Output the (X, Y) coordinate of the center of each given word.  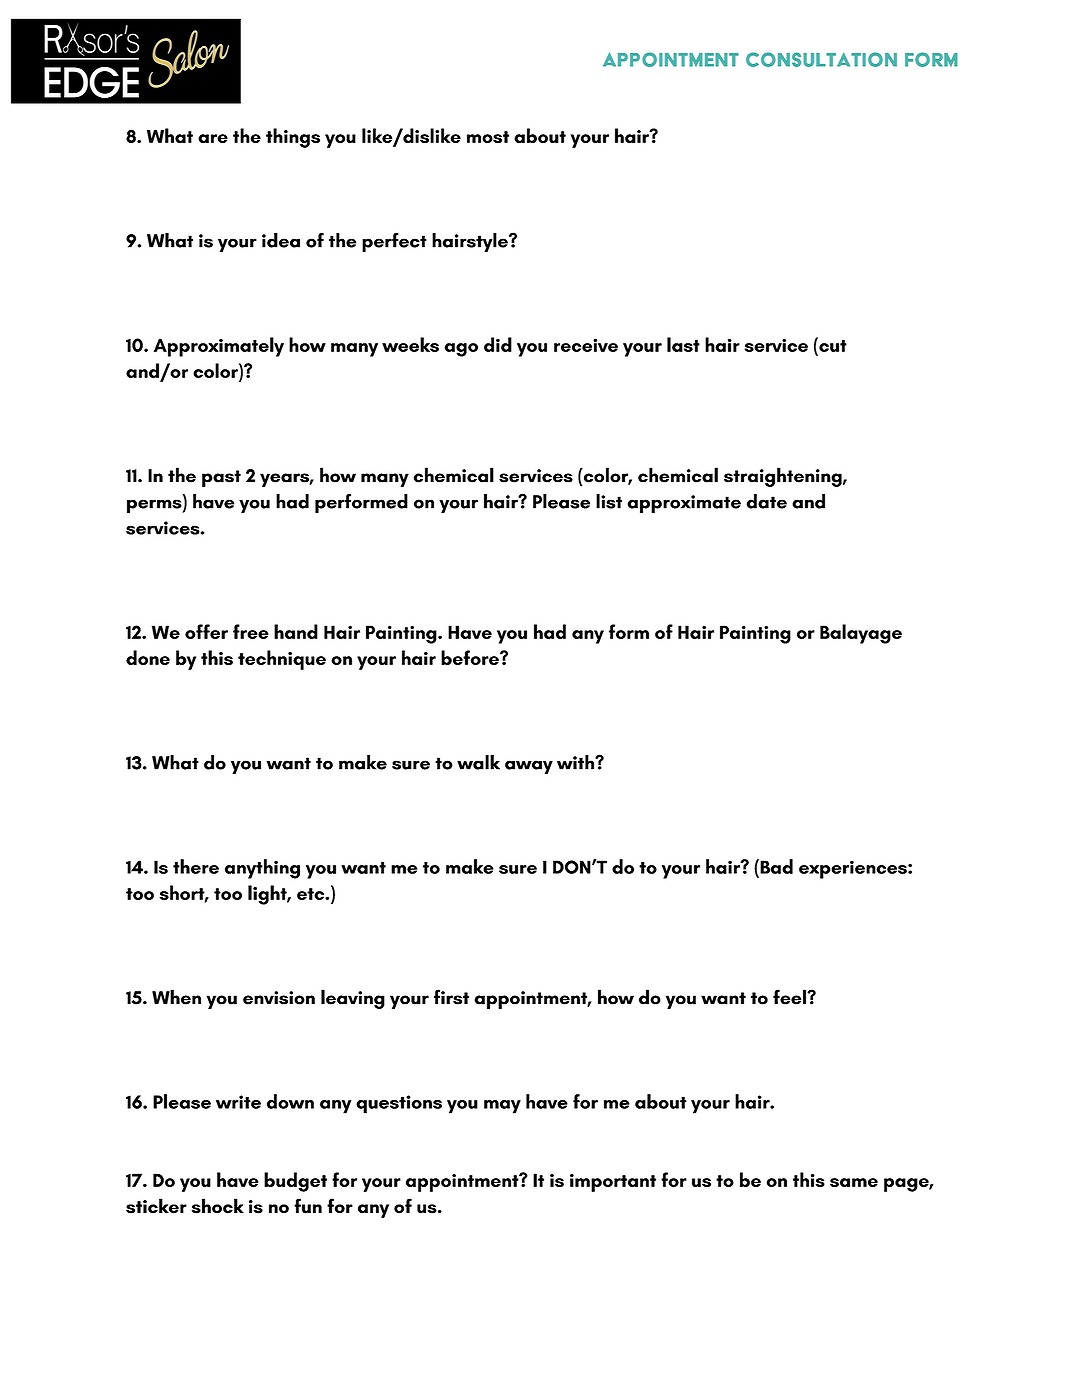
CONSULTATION (821, 59)
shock (217, 1206)
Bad (775, 866)
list (609, 501)
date (767, 501)
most (488, 137)
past (221, 478)
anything (262, 869)
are (213, 138)
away (529, 767)
